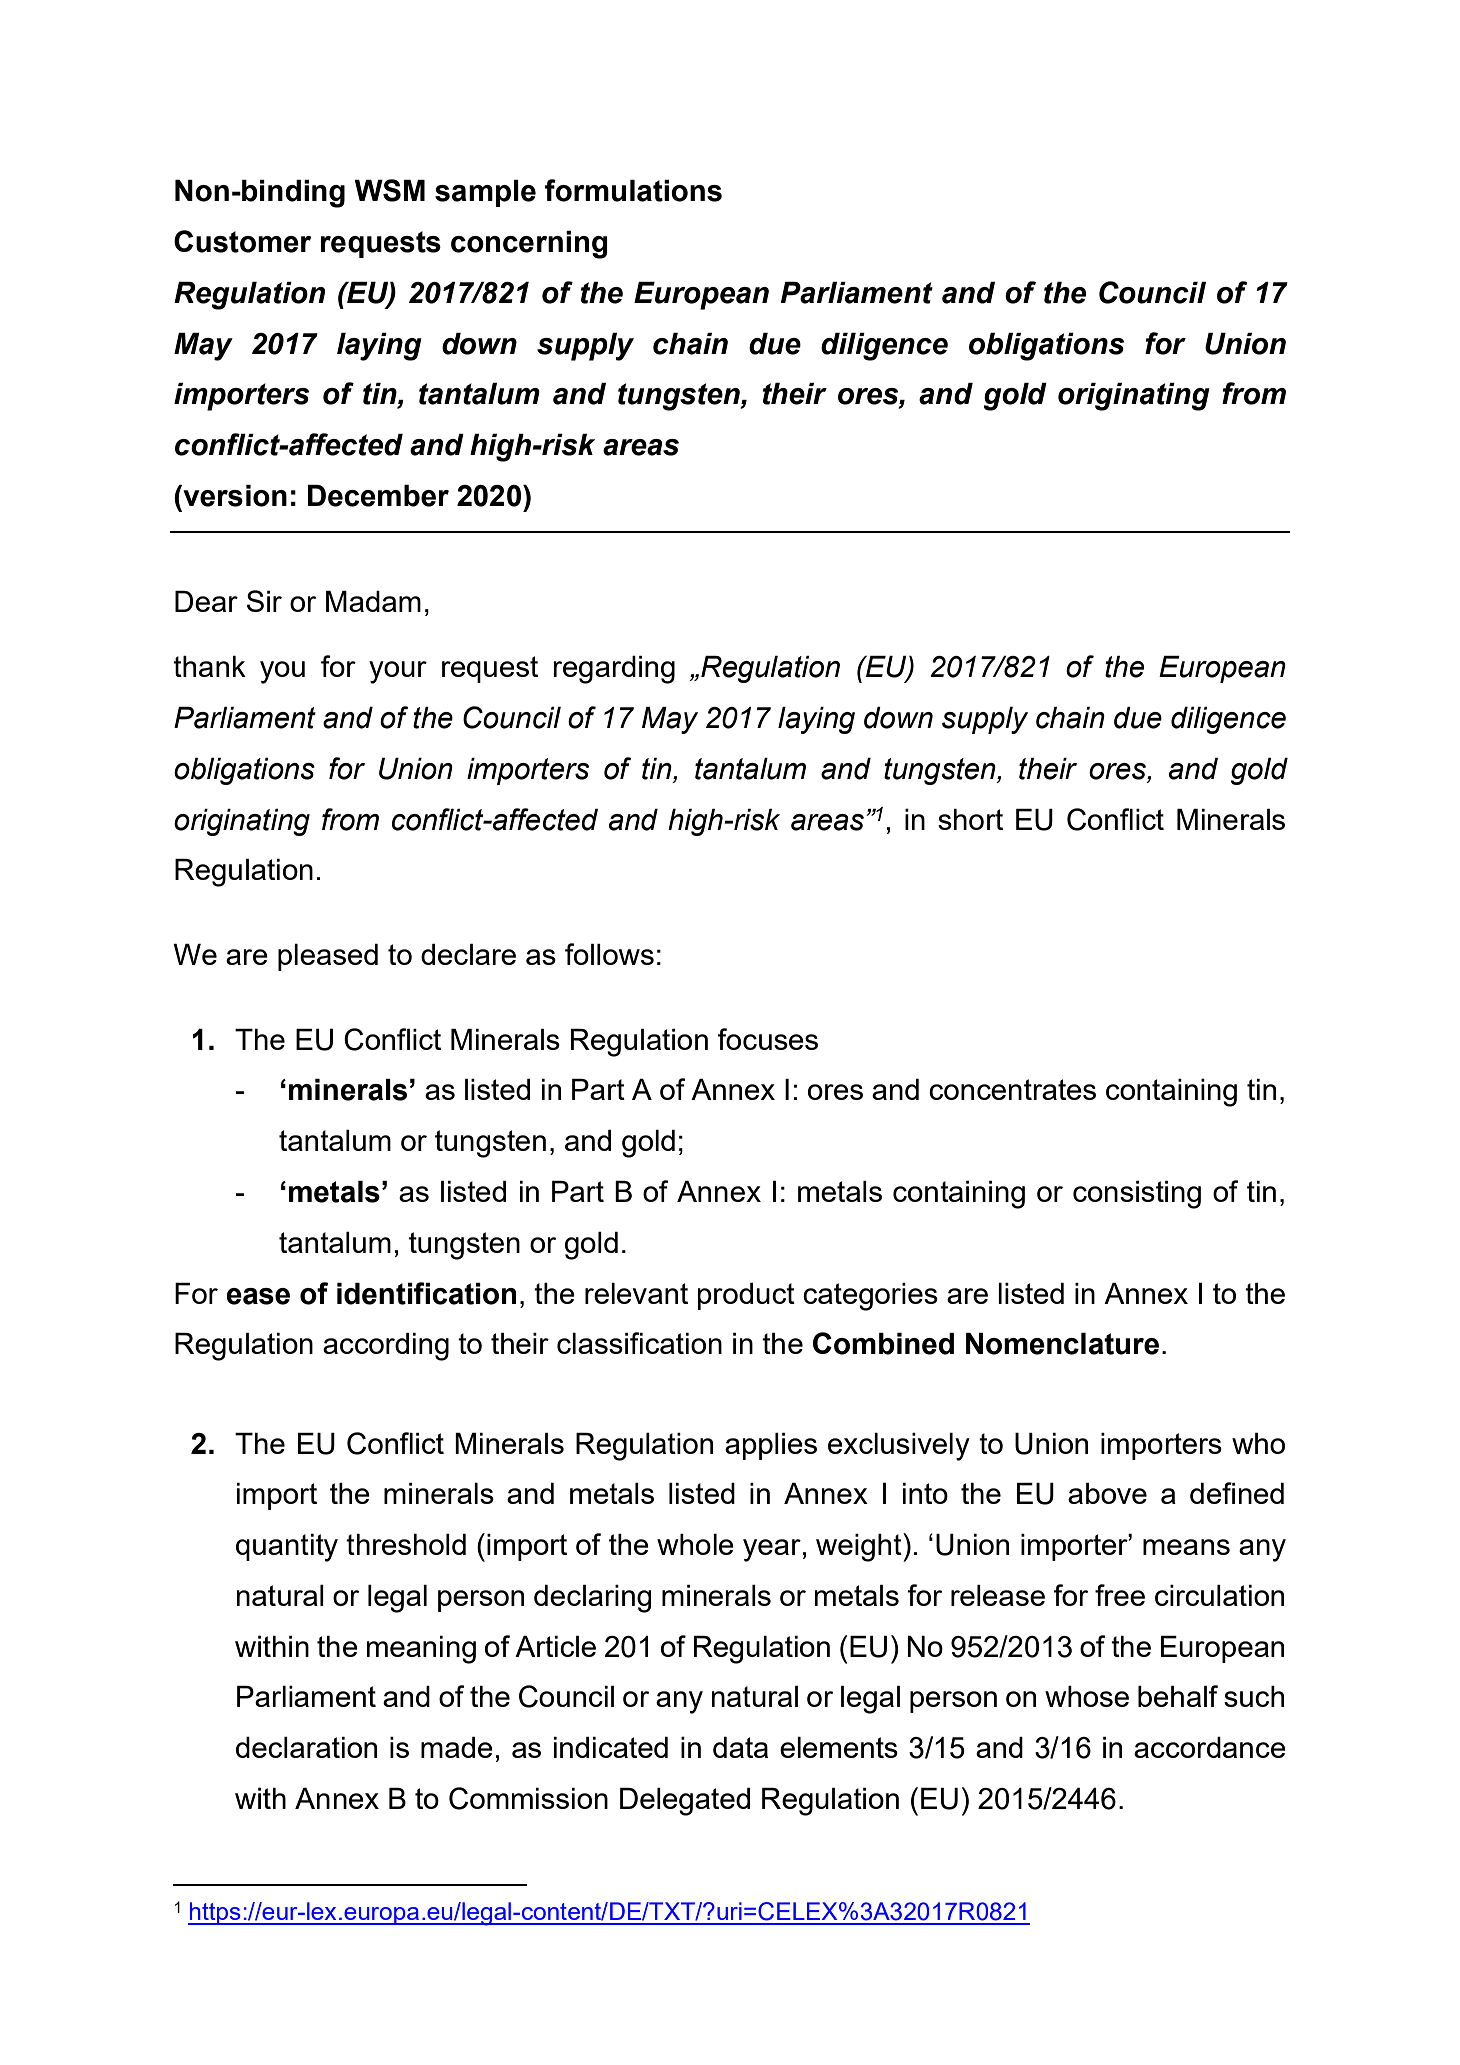 The width and height of the document is (1460, 2065). Describe the element at coordinates (1062, 1344) in the document. I see `Nomenclature` at that location.
